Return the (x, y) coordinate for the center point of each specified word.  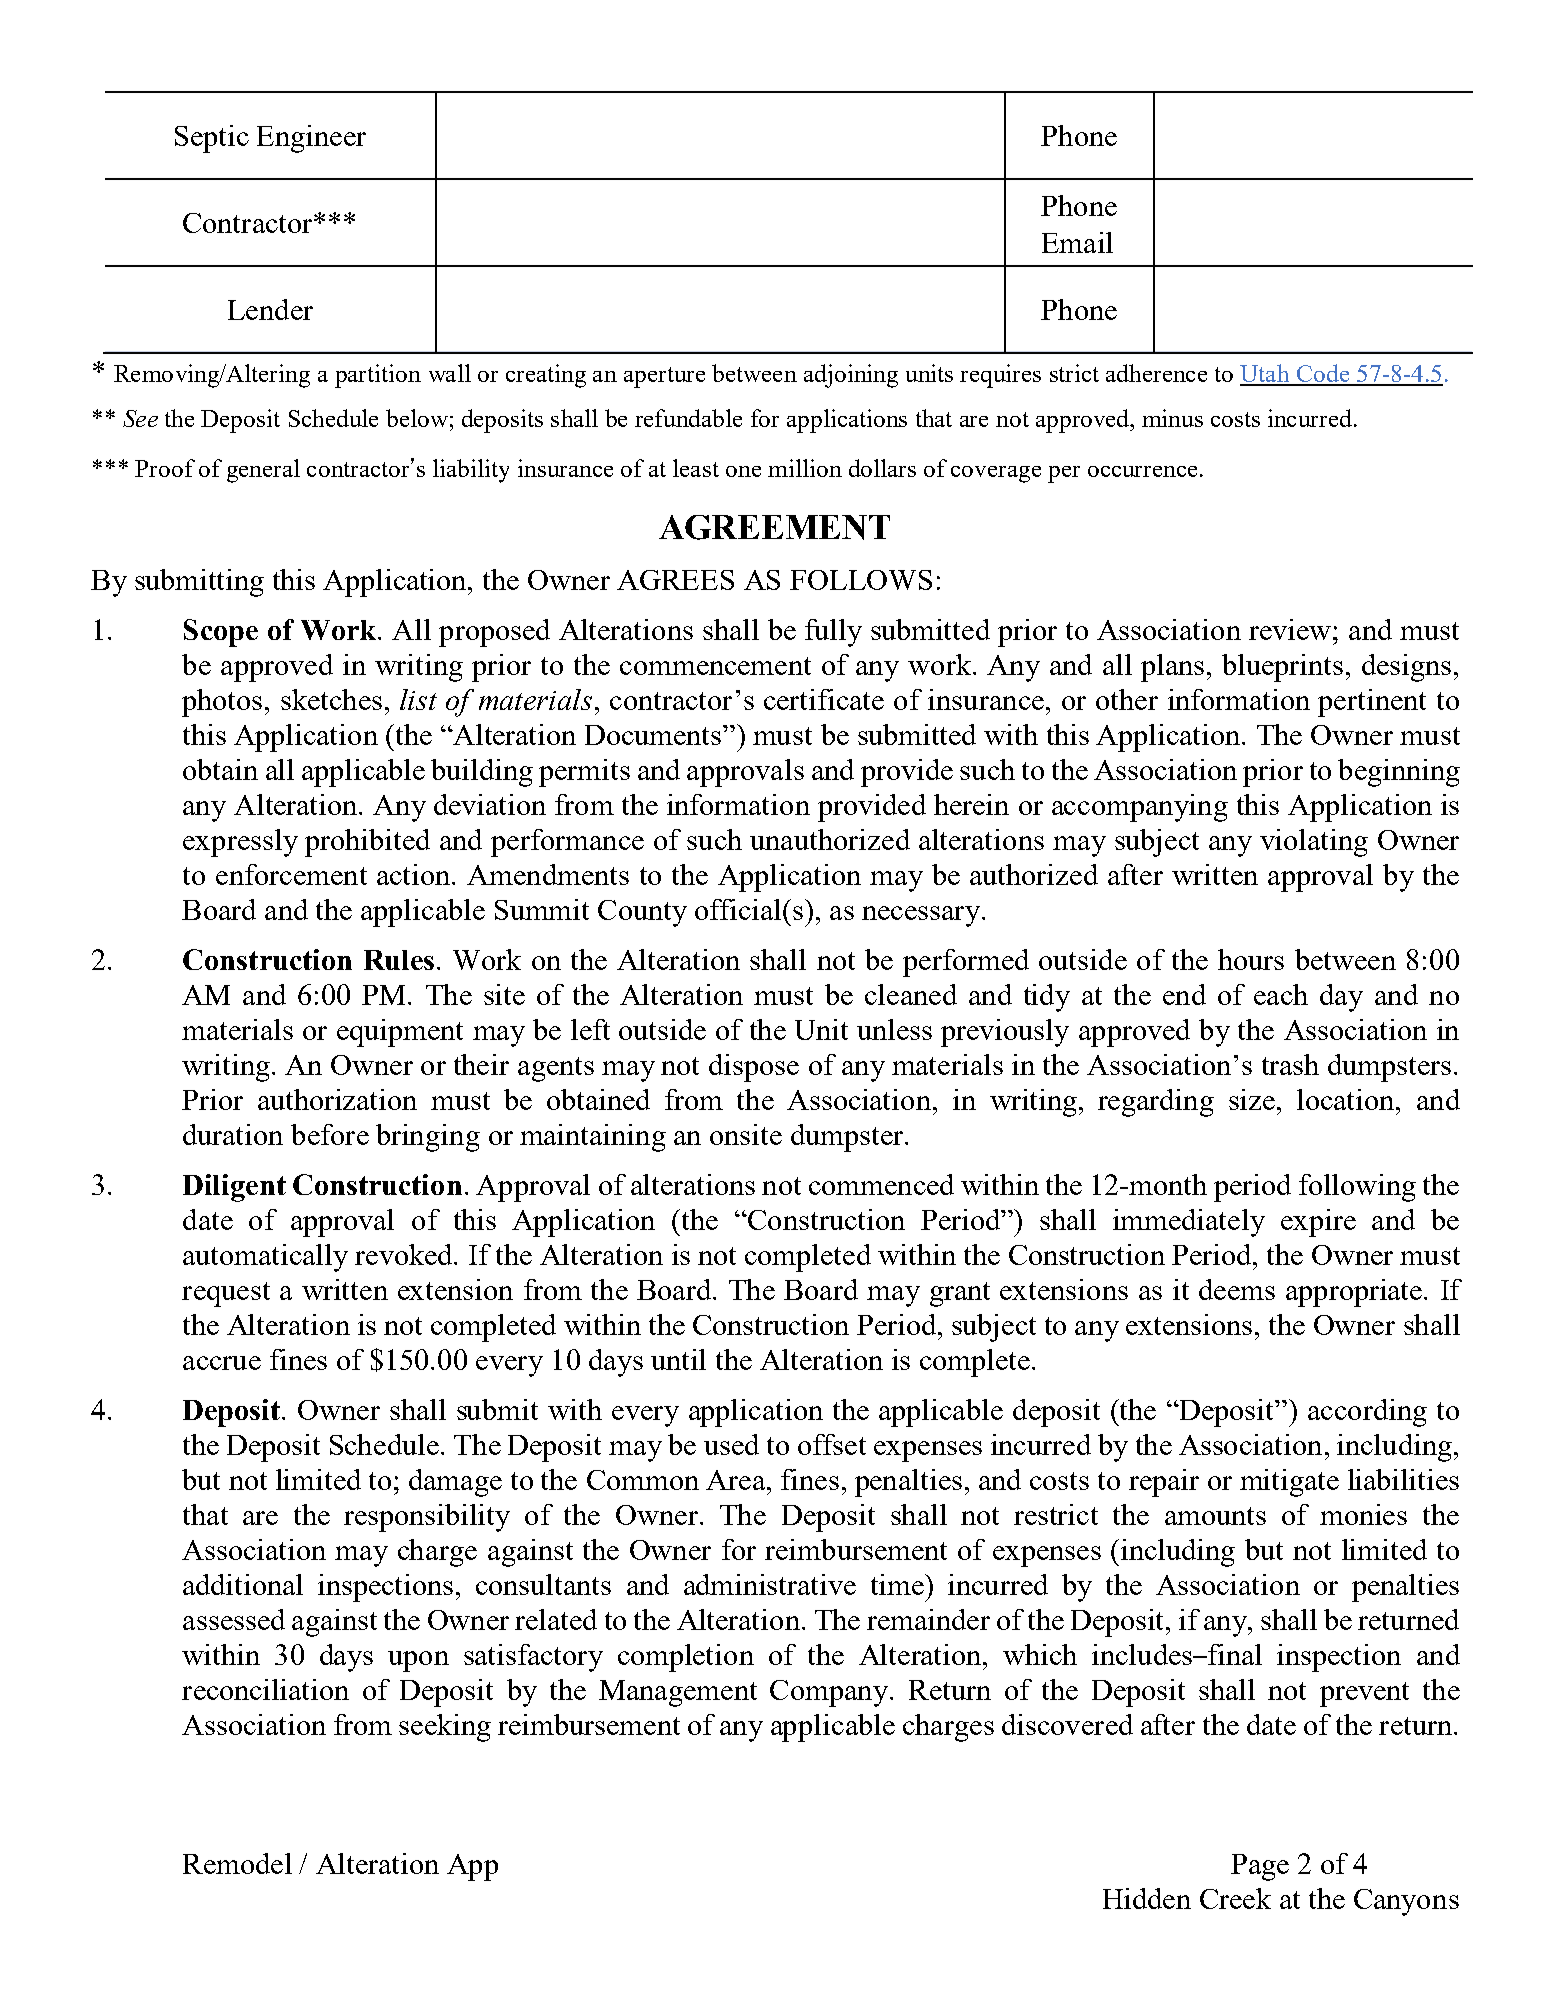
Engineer (311, 139)
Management (678, 1693)
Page (1260, 1867)
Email (1077, 242)
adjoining (851, 376)
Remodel (237, 1863)
